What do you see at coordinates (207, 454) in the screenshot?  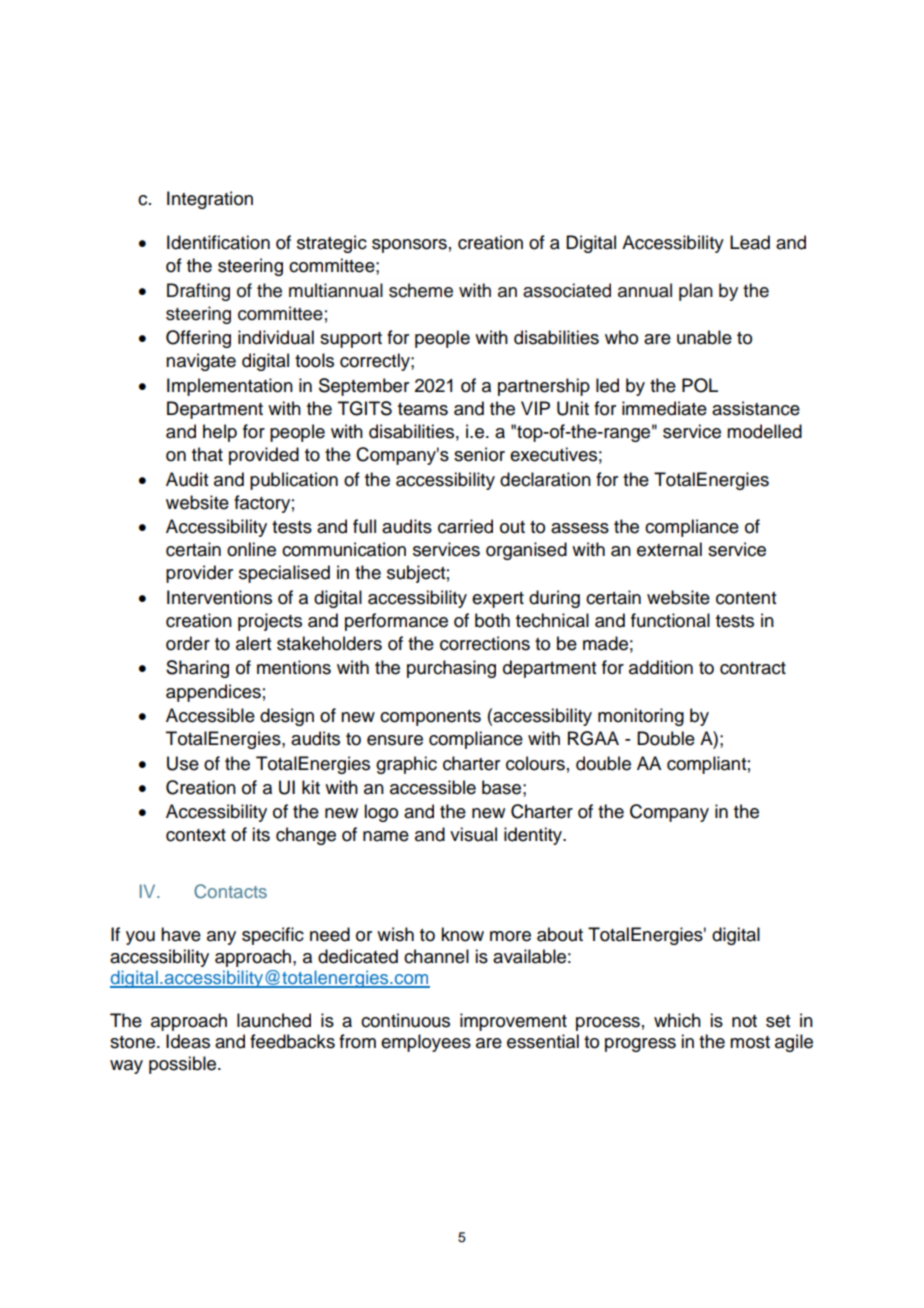 I see `that` at bounding box center [207, 454].
